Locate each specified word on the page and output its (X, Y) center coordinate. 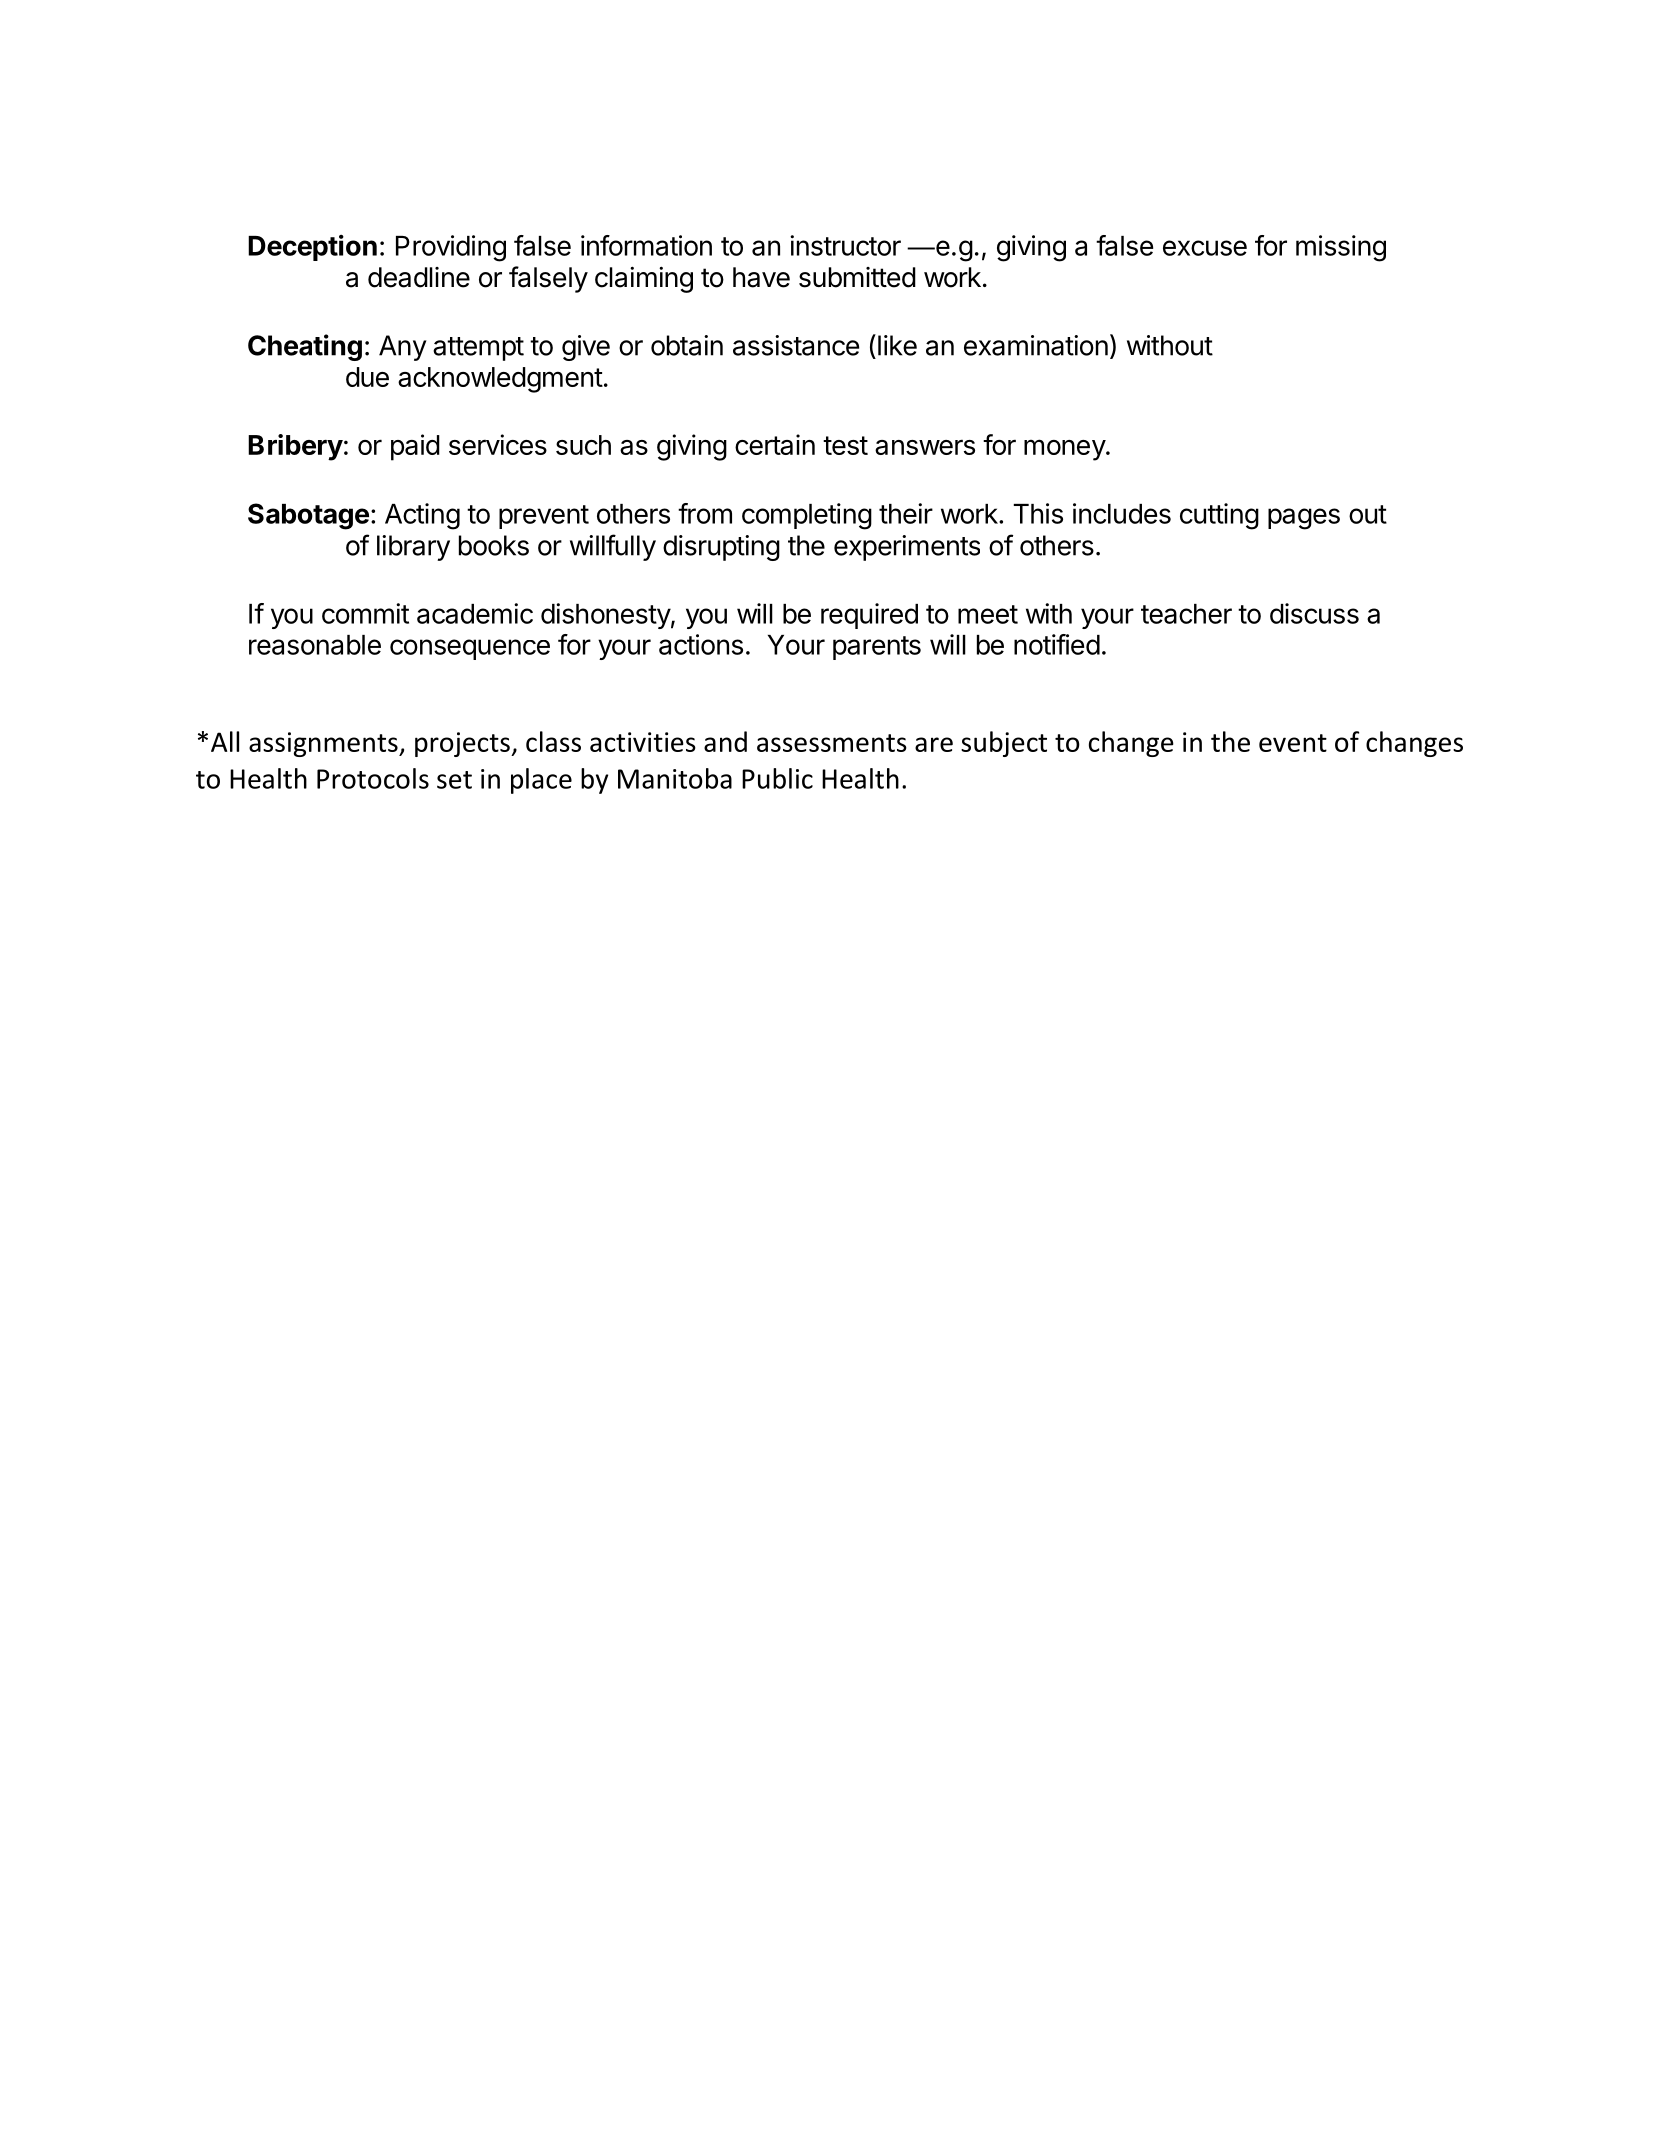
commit (365, 613)
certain (775, 444)
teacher (1186, 614)
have (761, 277)
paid (415, 447)
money (1065, 450)
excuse (1205, 248)
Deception (312, 248)
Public (777, 778)
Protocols (373, 778)
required (869, 616)
